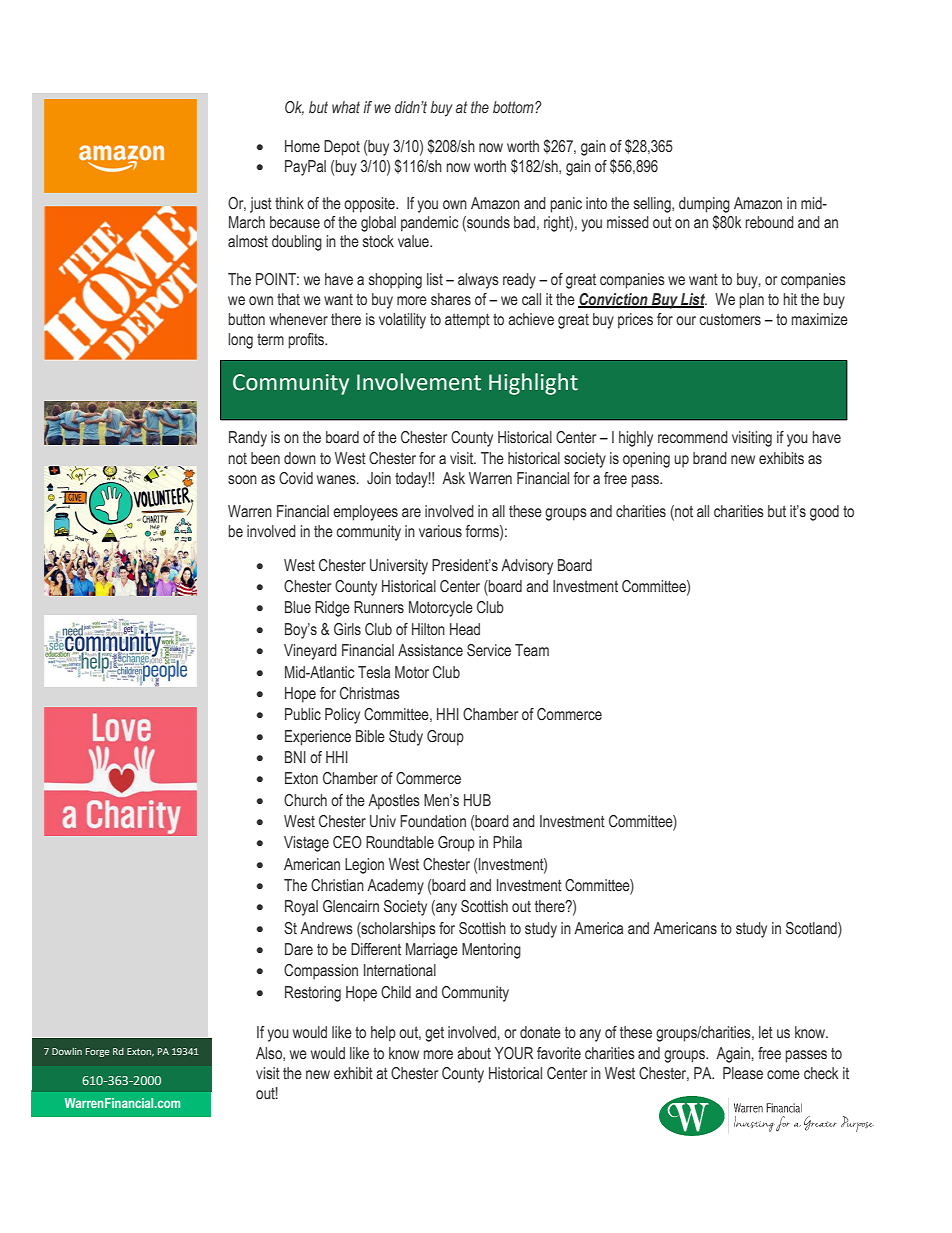 The height and width of the page is (1233, 952). Describe the element at coordinates (507, 842) in the page. I see `Phila` at that location.
